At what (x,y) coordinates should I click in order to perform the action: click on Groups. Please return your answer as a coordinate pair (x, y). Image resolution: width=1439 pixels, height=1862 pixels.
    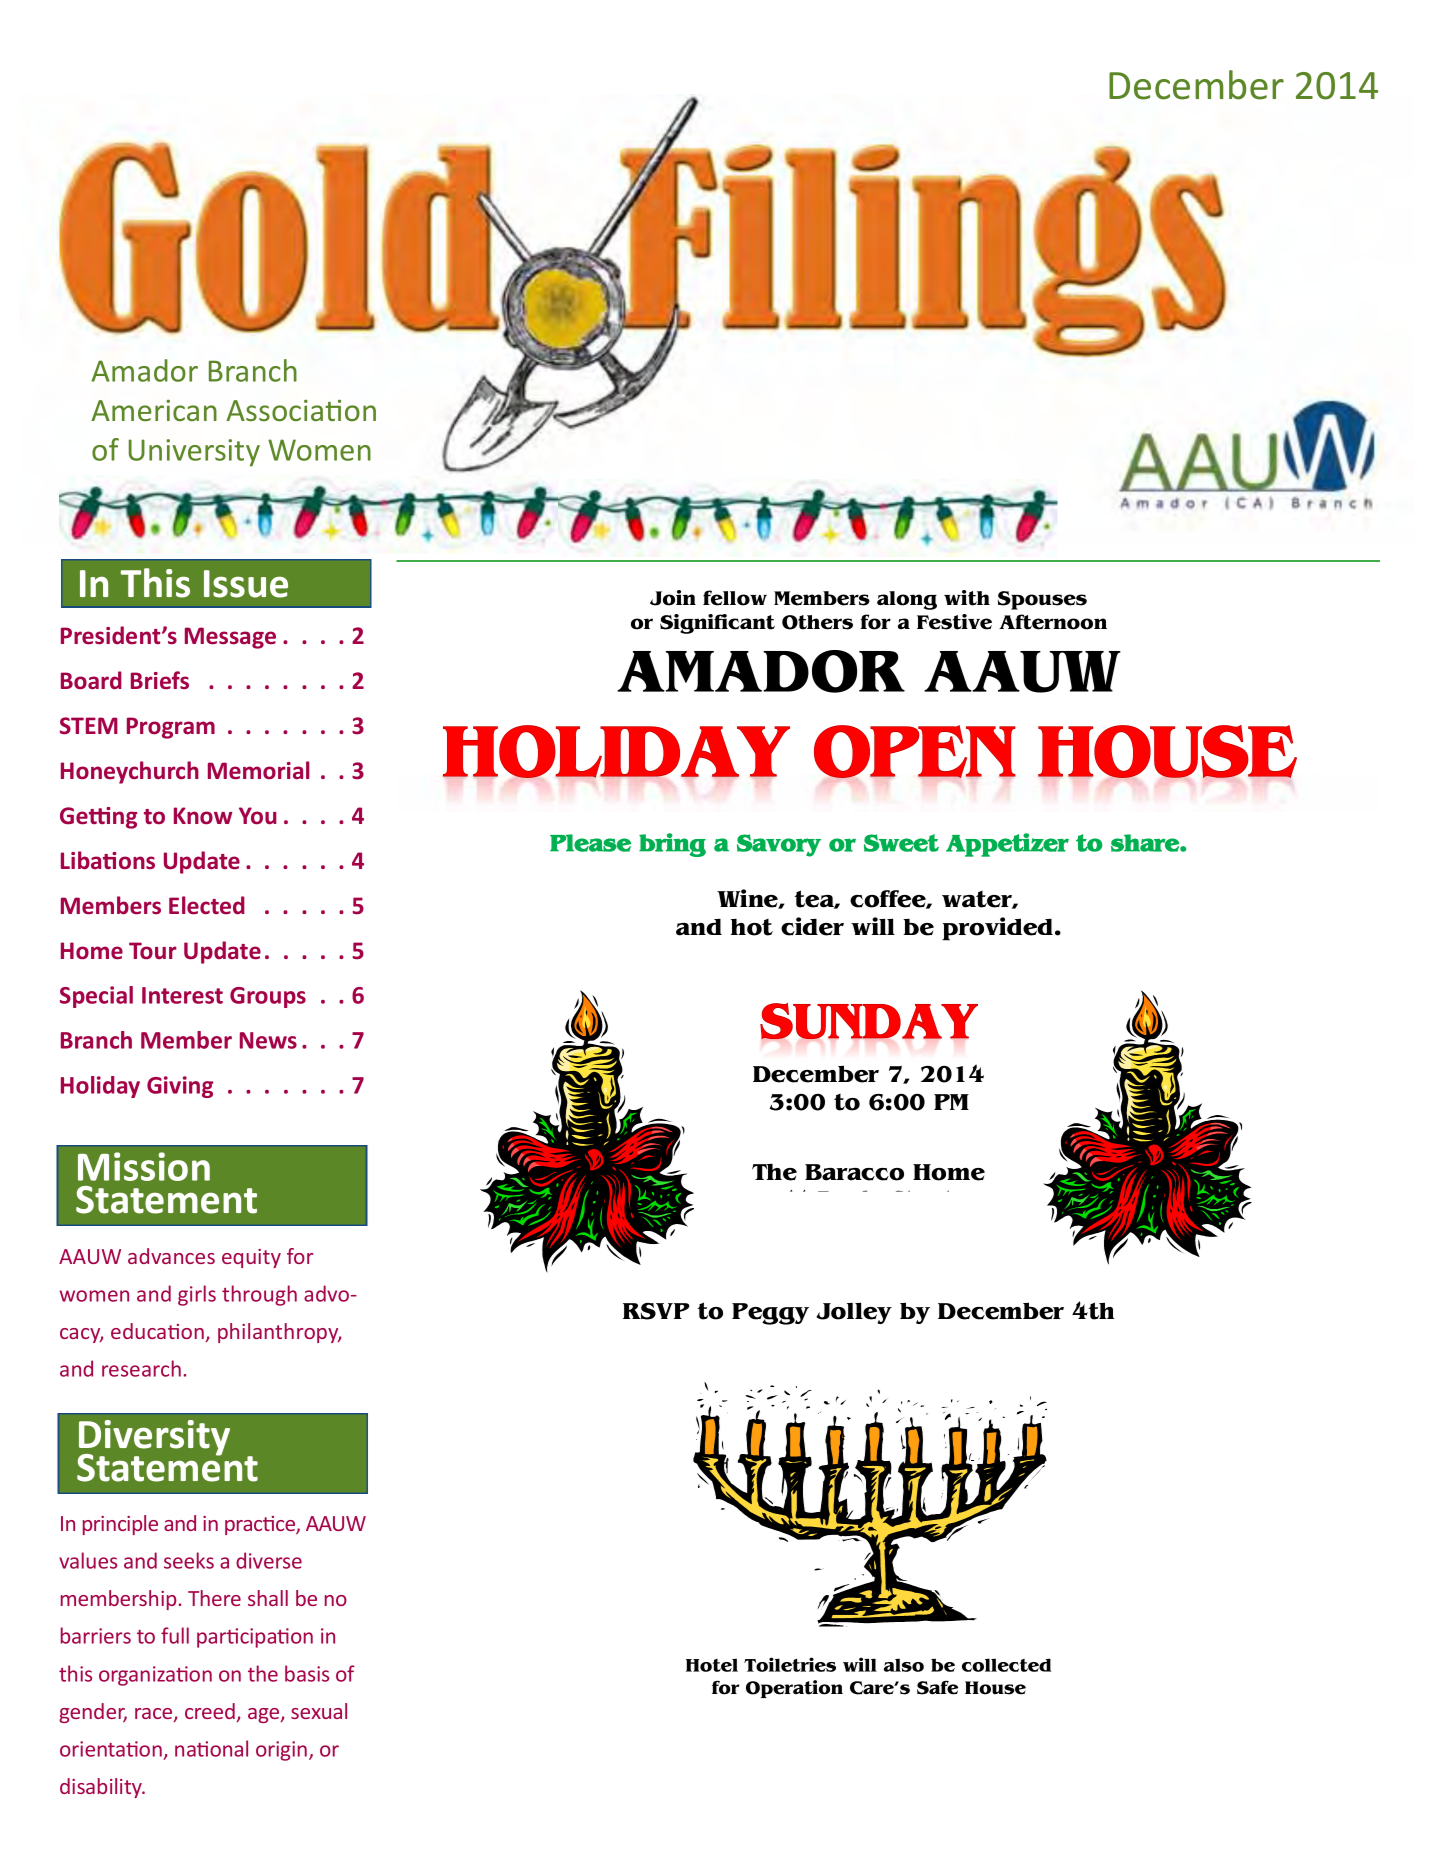
    Looking at the image, I should click on (268, 997).
